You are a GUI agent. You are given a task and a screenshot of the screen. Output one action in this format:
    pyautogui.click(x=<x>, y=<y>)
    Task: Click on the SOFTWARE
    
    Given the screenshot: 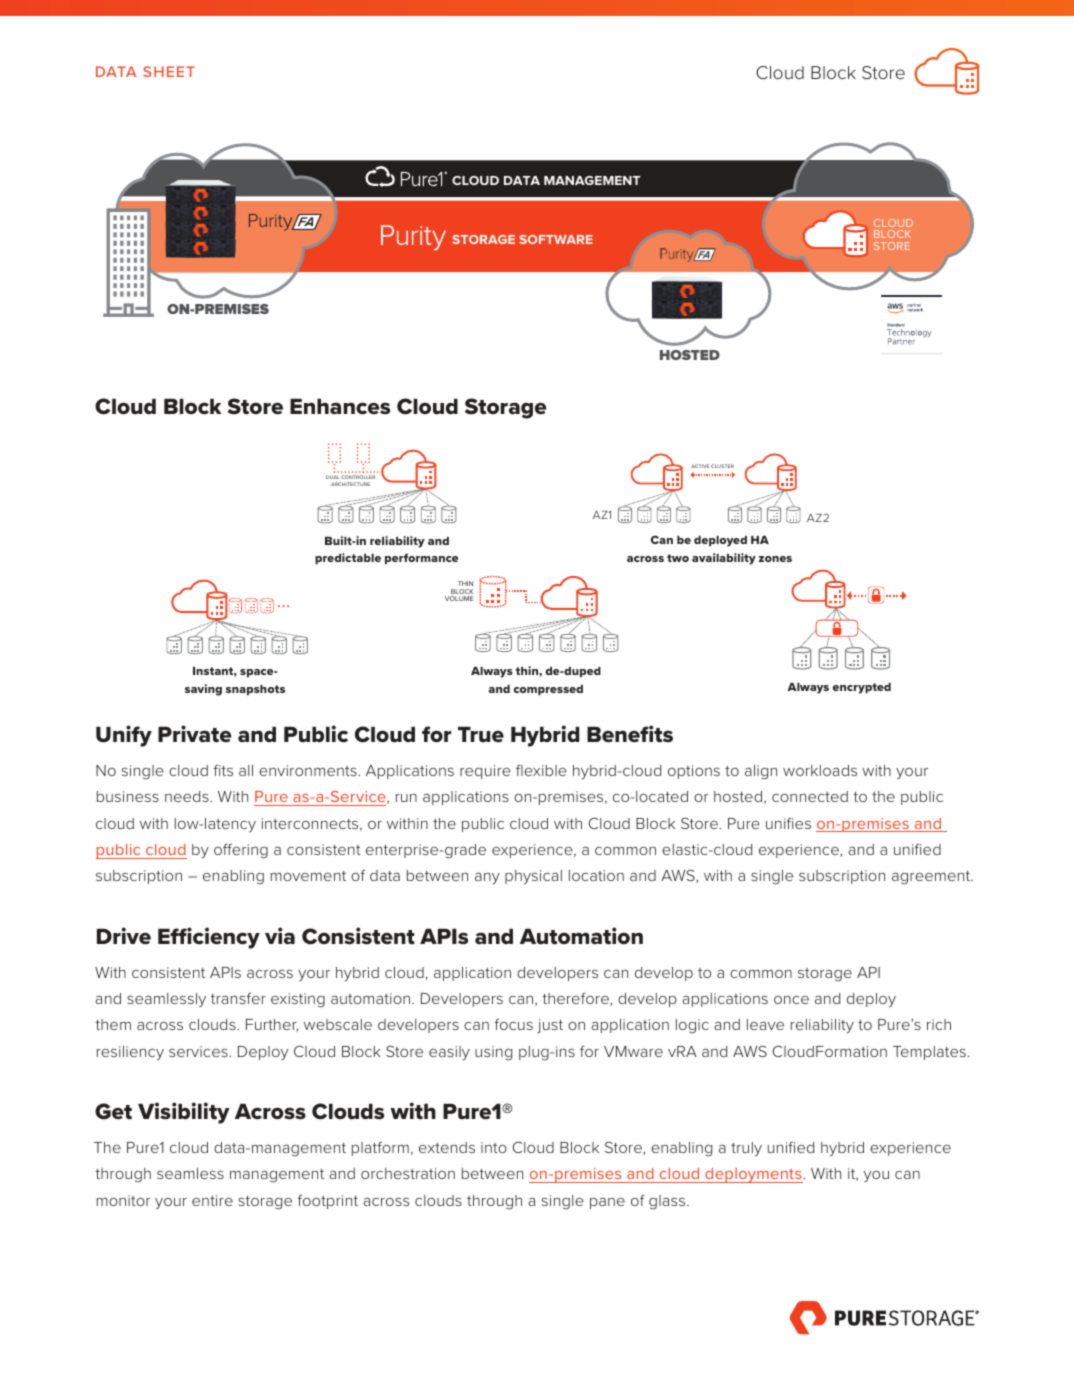 What is the action you would take?
    pyautogui.click(x=556, y=239)
